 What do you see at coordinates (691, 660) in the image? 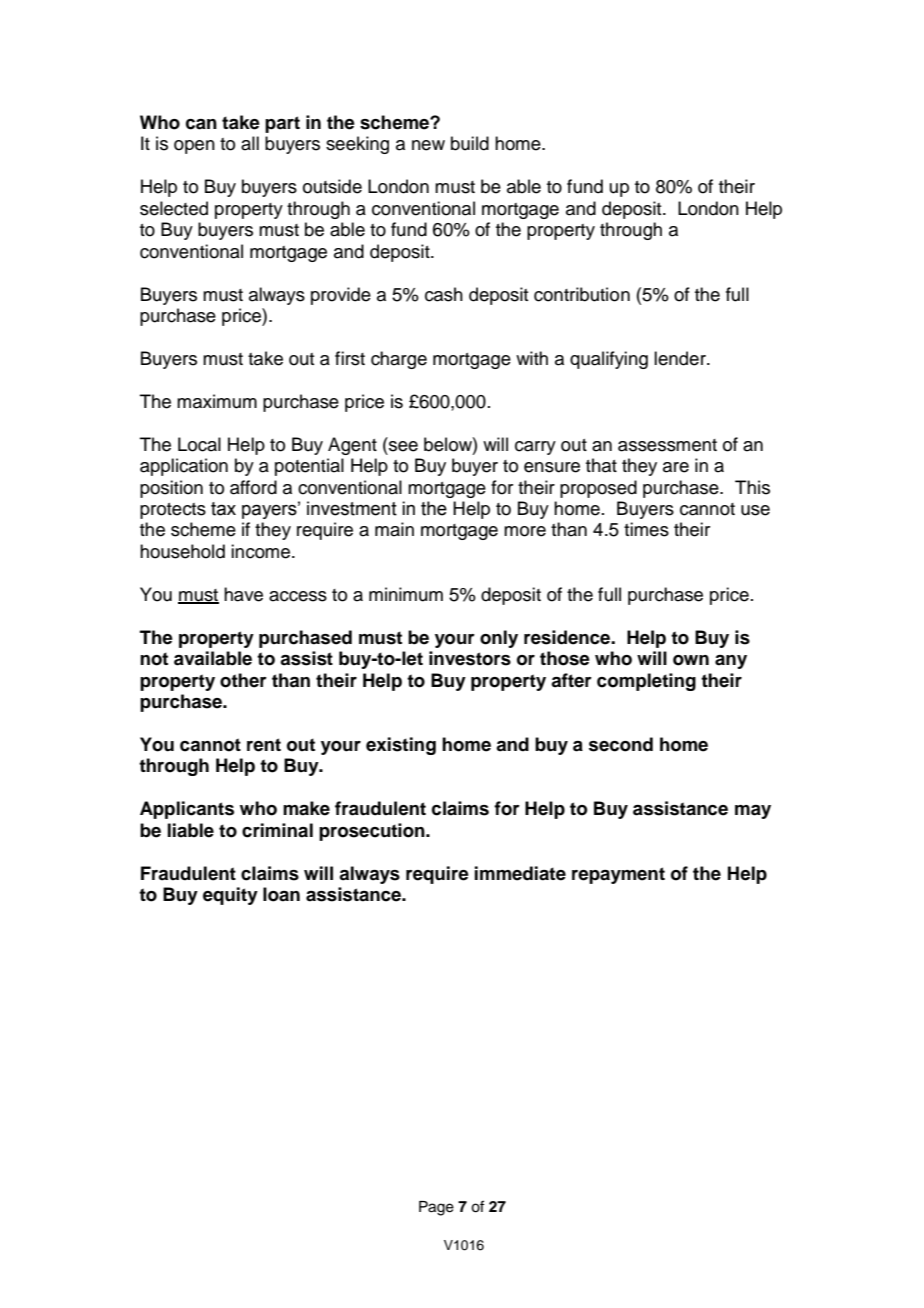
I see `own` at bounding box center [691, 660].
